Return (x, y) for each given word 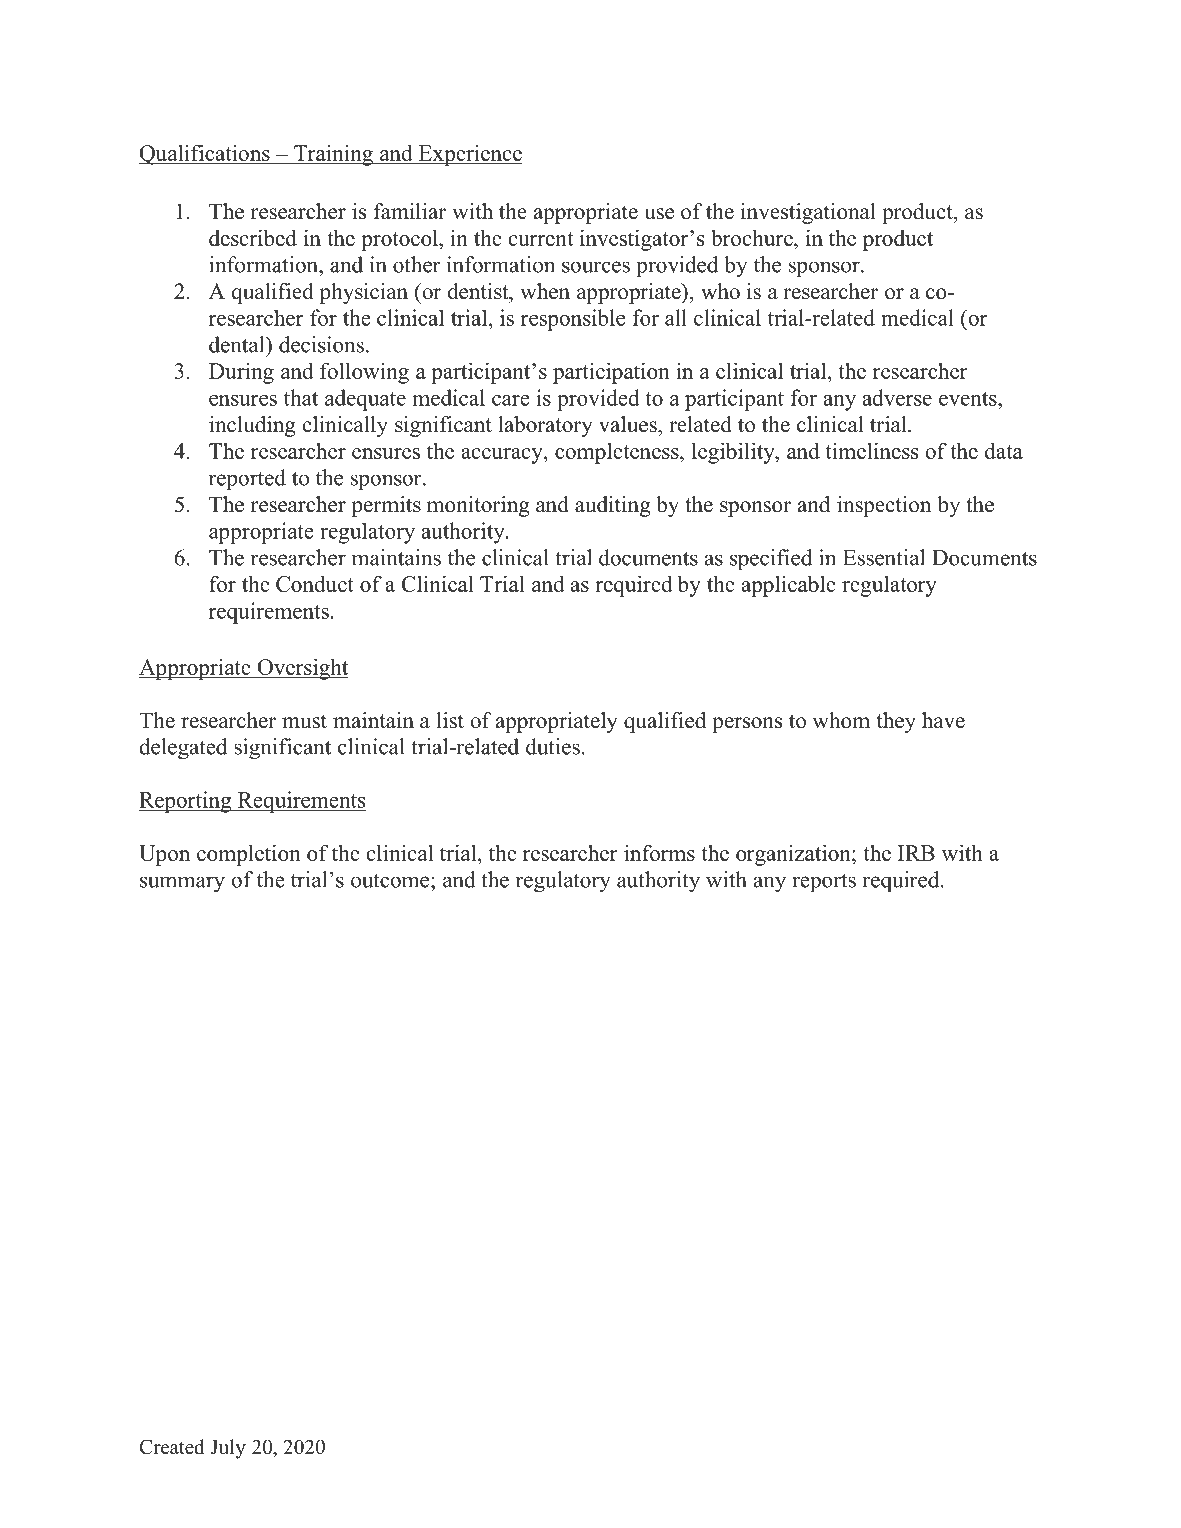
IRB (916, 853)
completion (249, 855)
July (228, 1449)
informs (659, 852)
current (541, 239)
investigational (808, 213)
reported (247, 480)
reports (824, 883)
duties (553, 746)
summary (182, 884)
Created (171, 1447)
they (896, 722)
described (253, 237)
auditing (613, 506)
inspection (884, 506)
